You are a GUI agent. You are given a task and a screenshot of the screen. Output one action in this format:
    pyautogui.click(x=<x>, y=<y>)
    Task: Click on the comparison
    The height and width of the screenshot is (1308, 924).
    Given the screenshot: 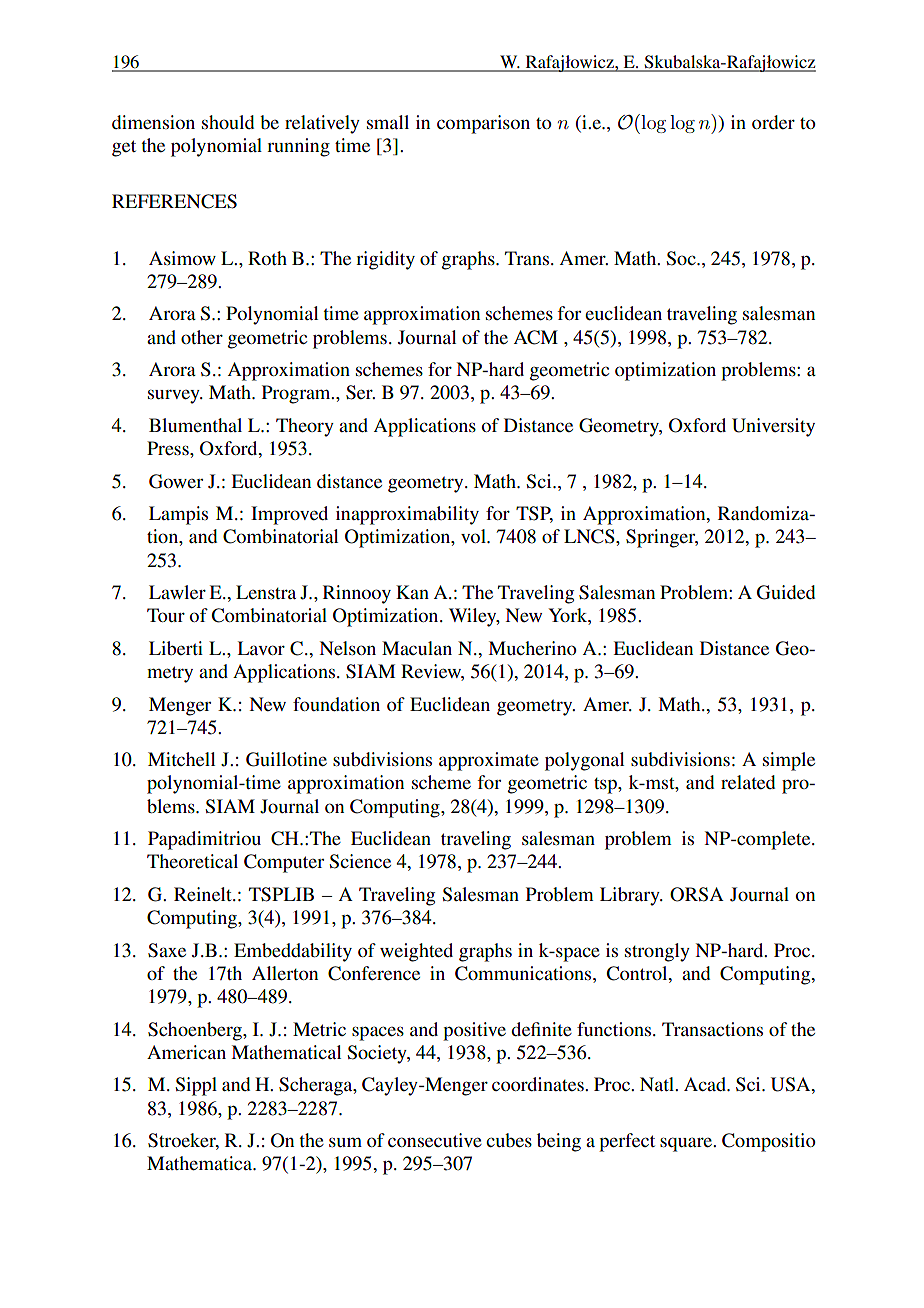 What is the action you would take?
    pyautogui.click(x=483, y=124)
